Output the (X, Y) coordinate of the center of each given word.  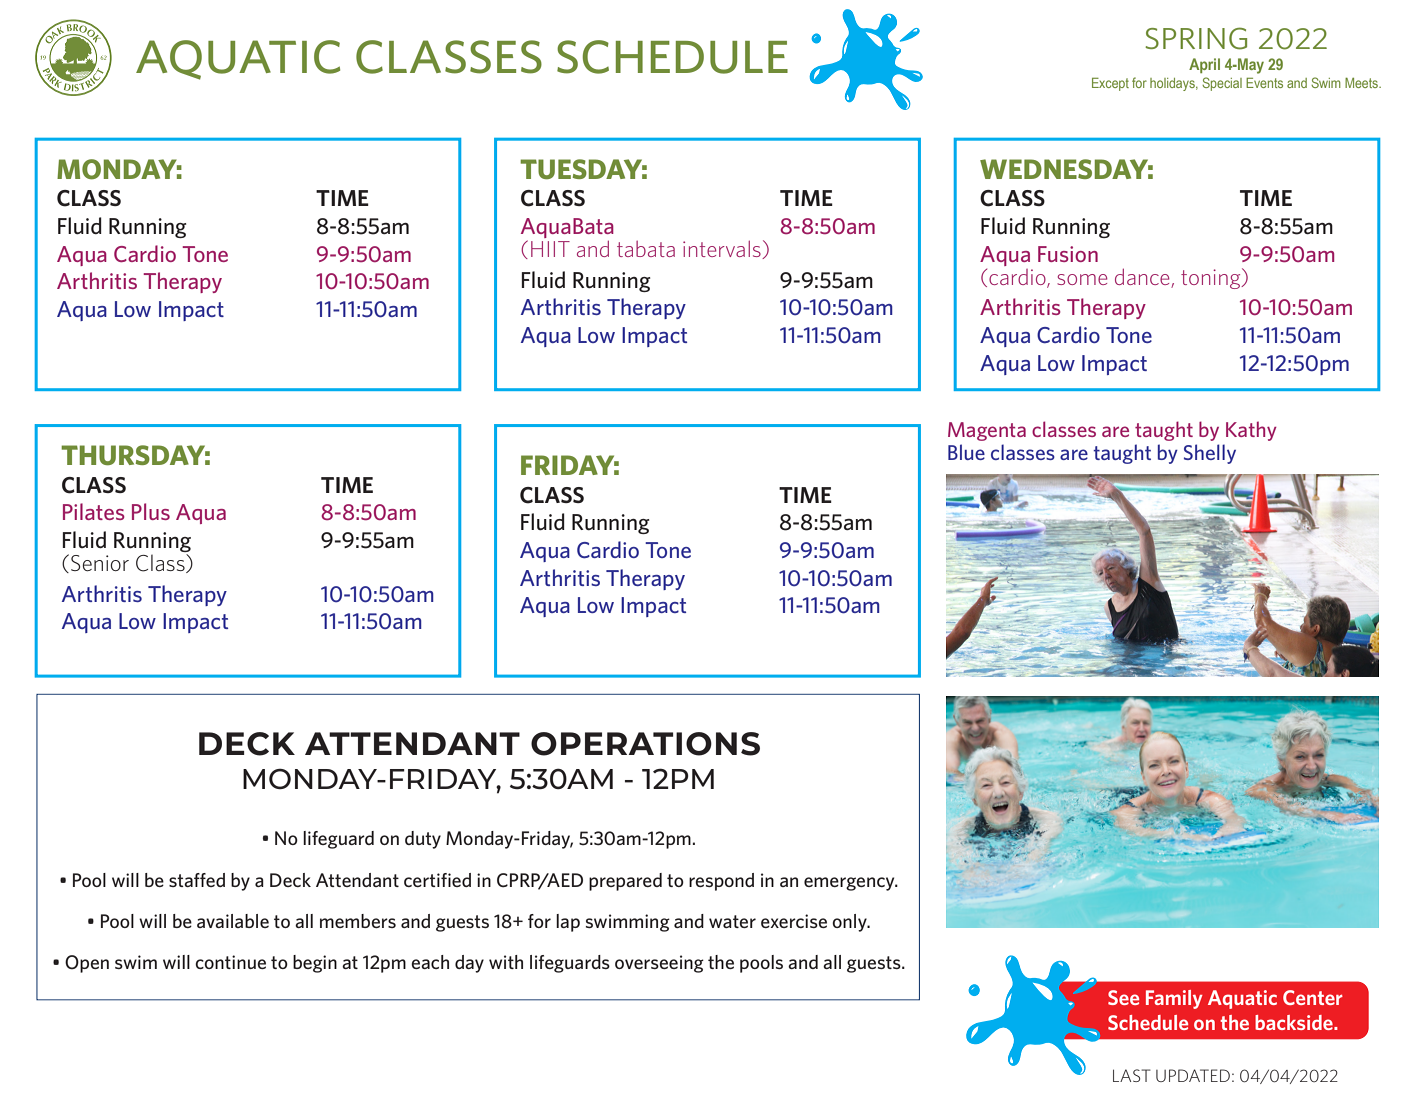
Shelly (1210, 454)
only (850, 923)
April (1204, 65)
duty (423, 840)
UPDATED (1193, 1075)
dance (1142, 276)
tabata (646, 249)
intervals (723, 250)
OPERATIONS (645, 744)
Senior (100, 563)
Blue (966, 452)
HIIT (550, 249)
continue (230, 962)
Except (1110, 84)
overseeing (659, 964)
